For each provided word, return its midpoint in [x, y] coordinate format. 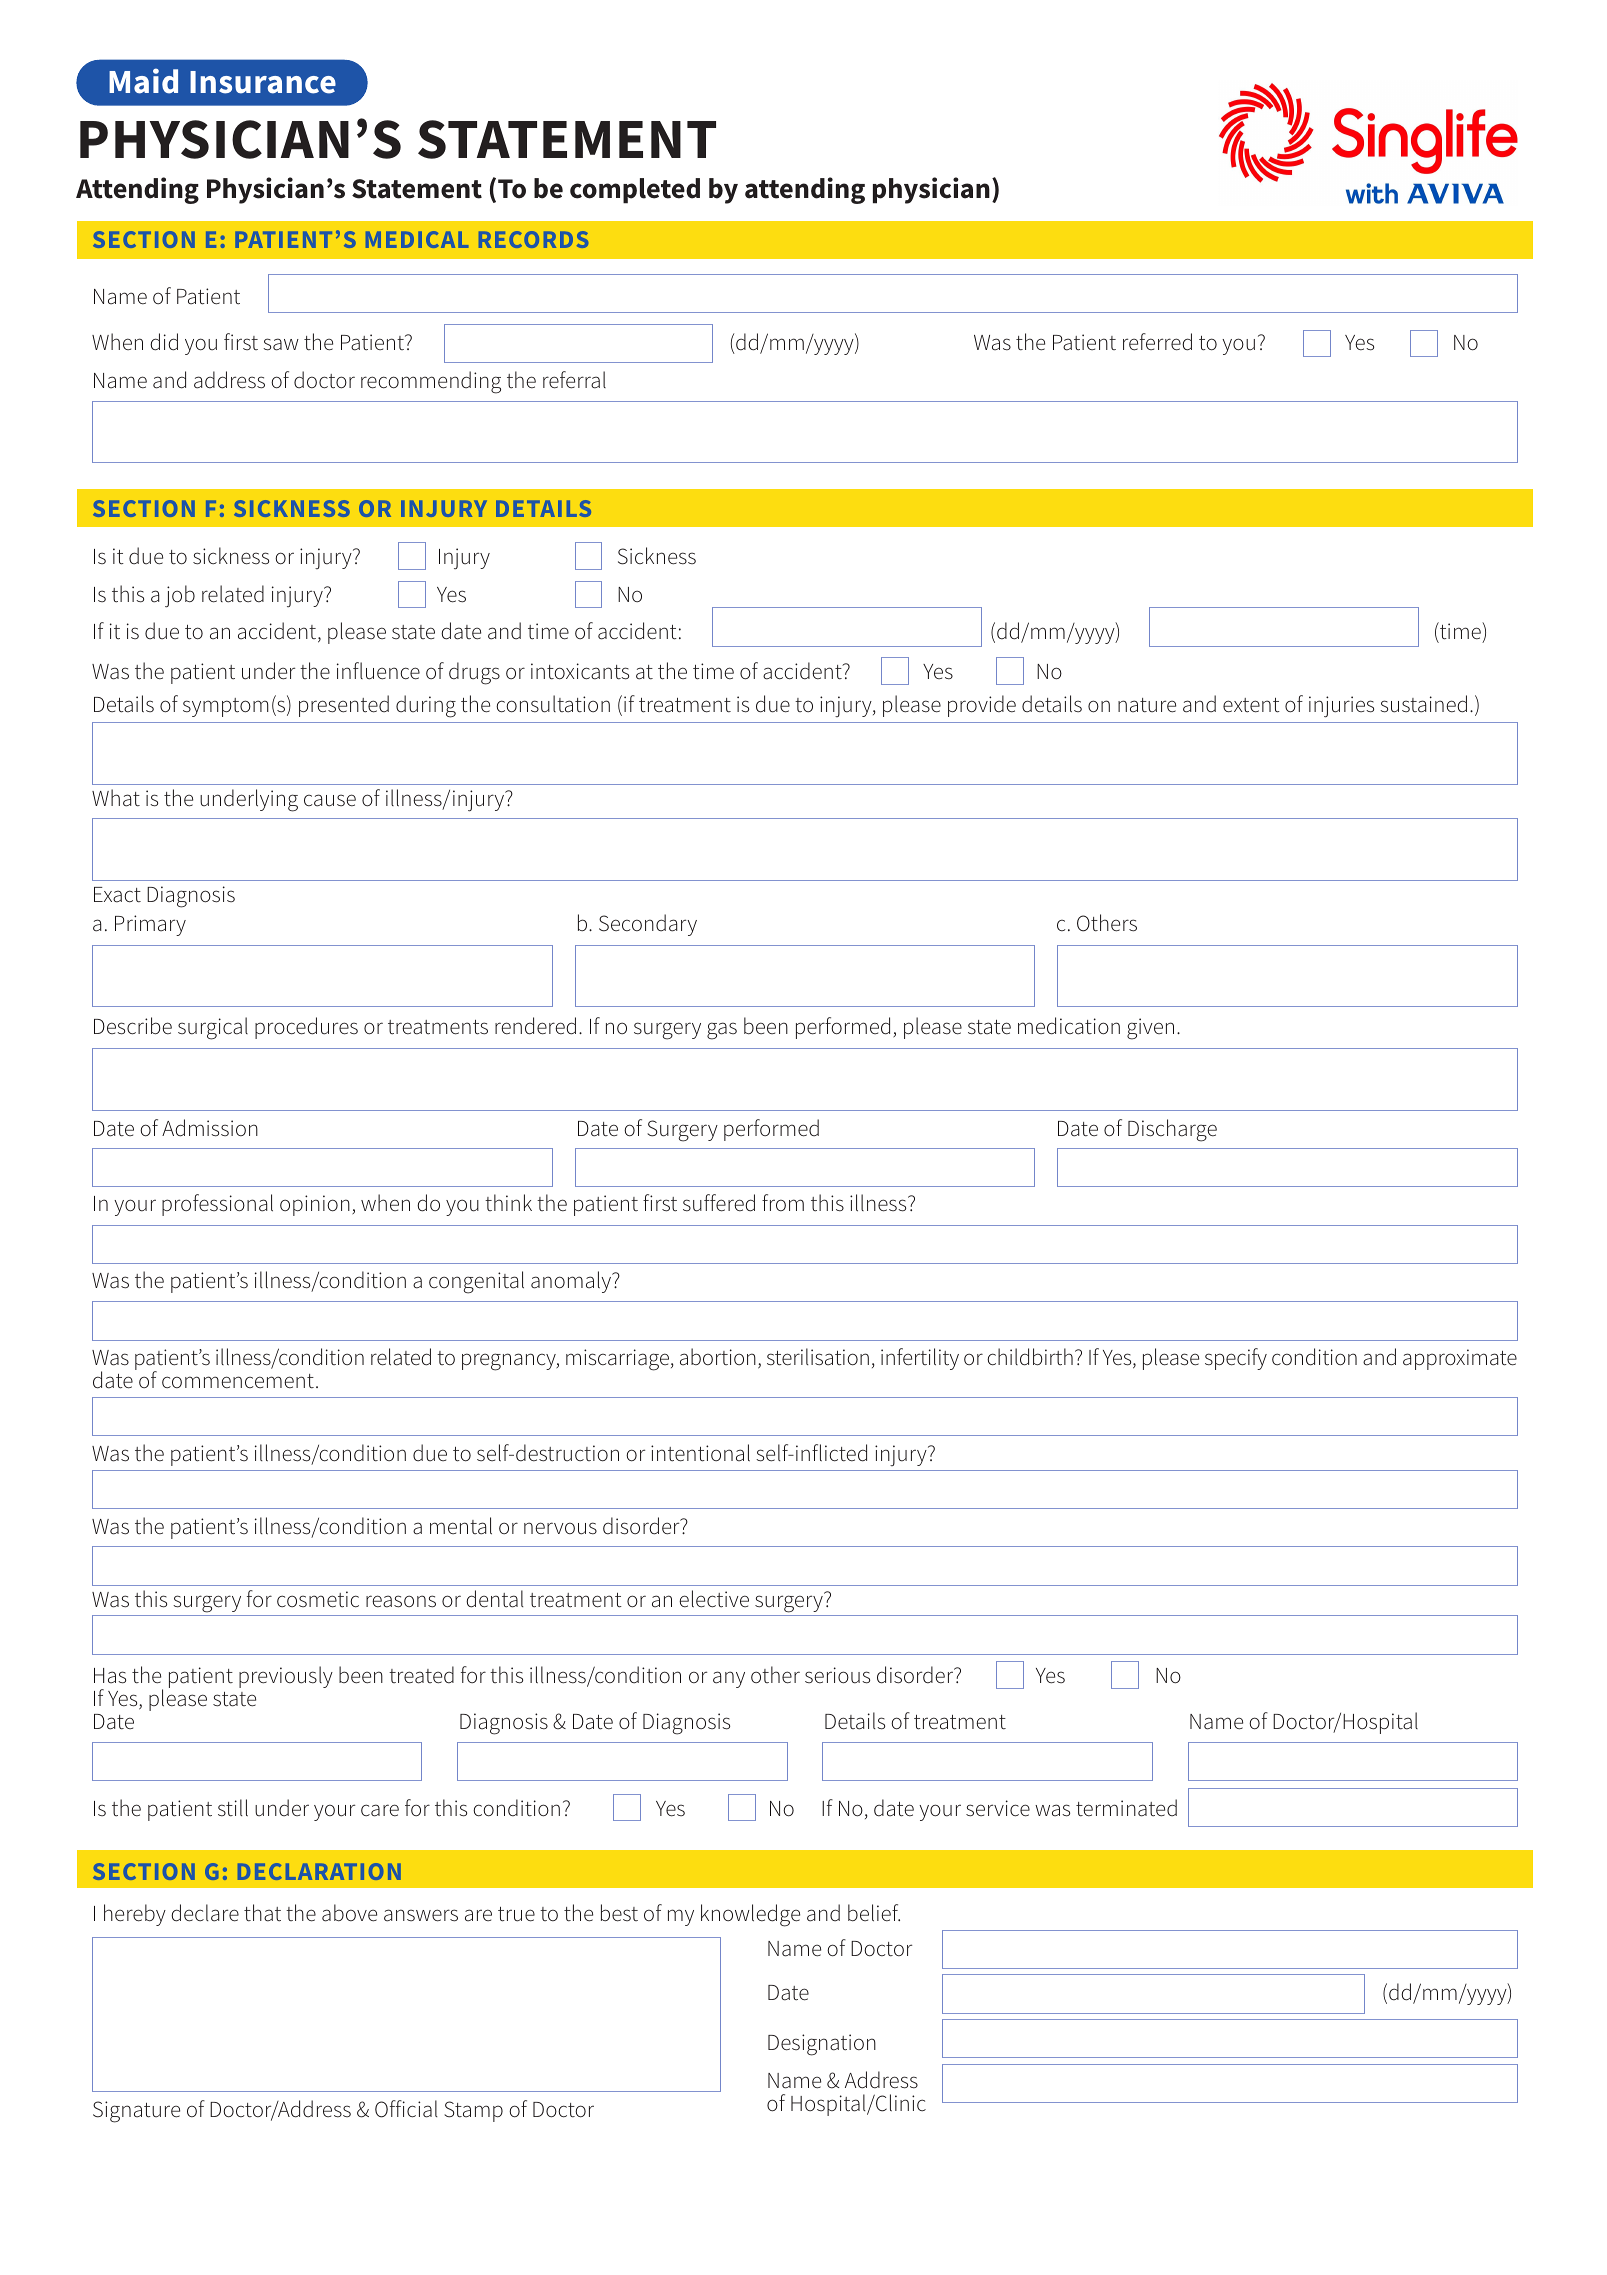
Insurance [263, 82]
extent [1251, 705]
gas [722, 1031]
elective [714, 1599]
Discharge [1172, 1130]
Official [406, 2109]
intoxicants [580, 671]
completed [635, 191]
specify [1236, 1359]
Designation [822, 2045]
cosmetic [318, 1599]
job [180, 596]
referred [1157, 342]
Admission [210, 1128]
